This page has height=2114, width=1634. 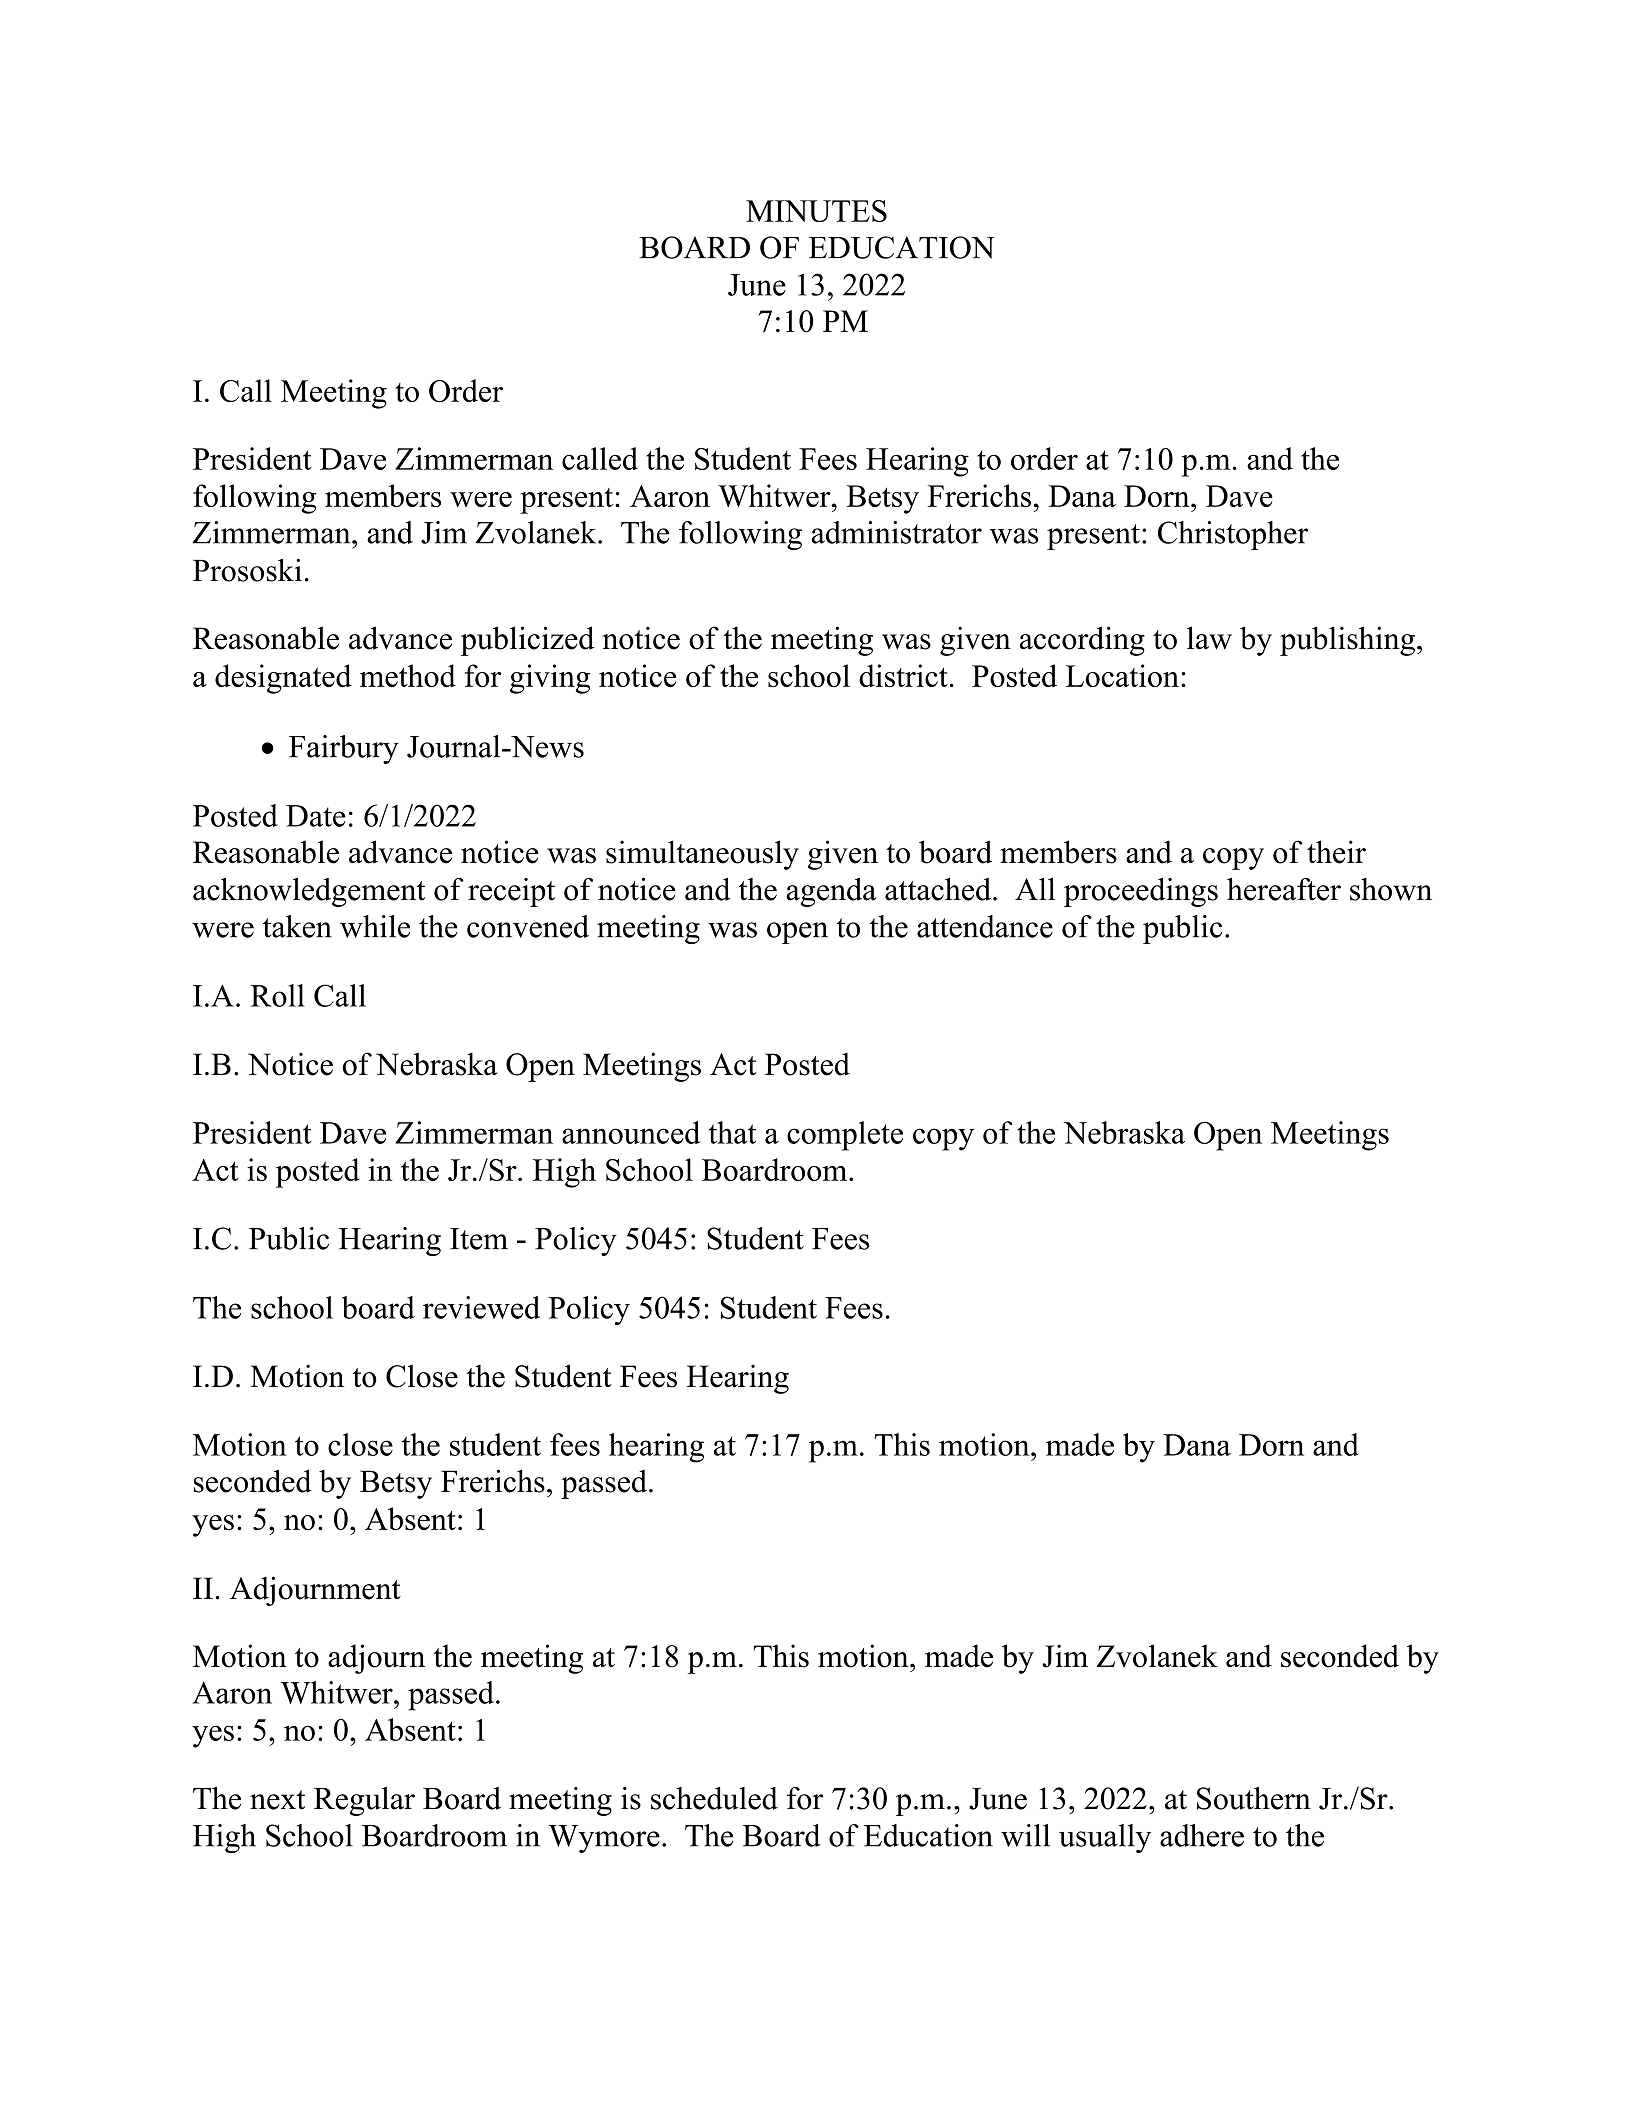 I want to click on hereafter, so click(x=1284, y=889).
